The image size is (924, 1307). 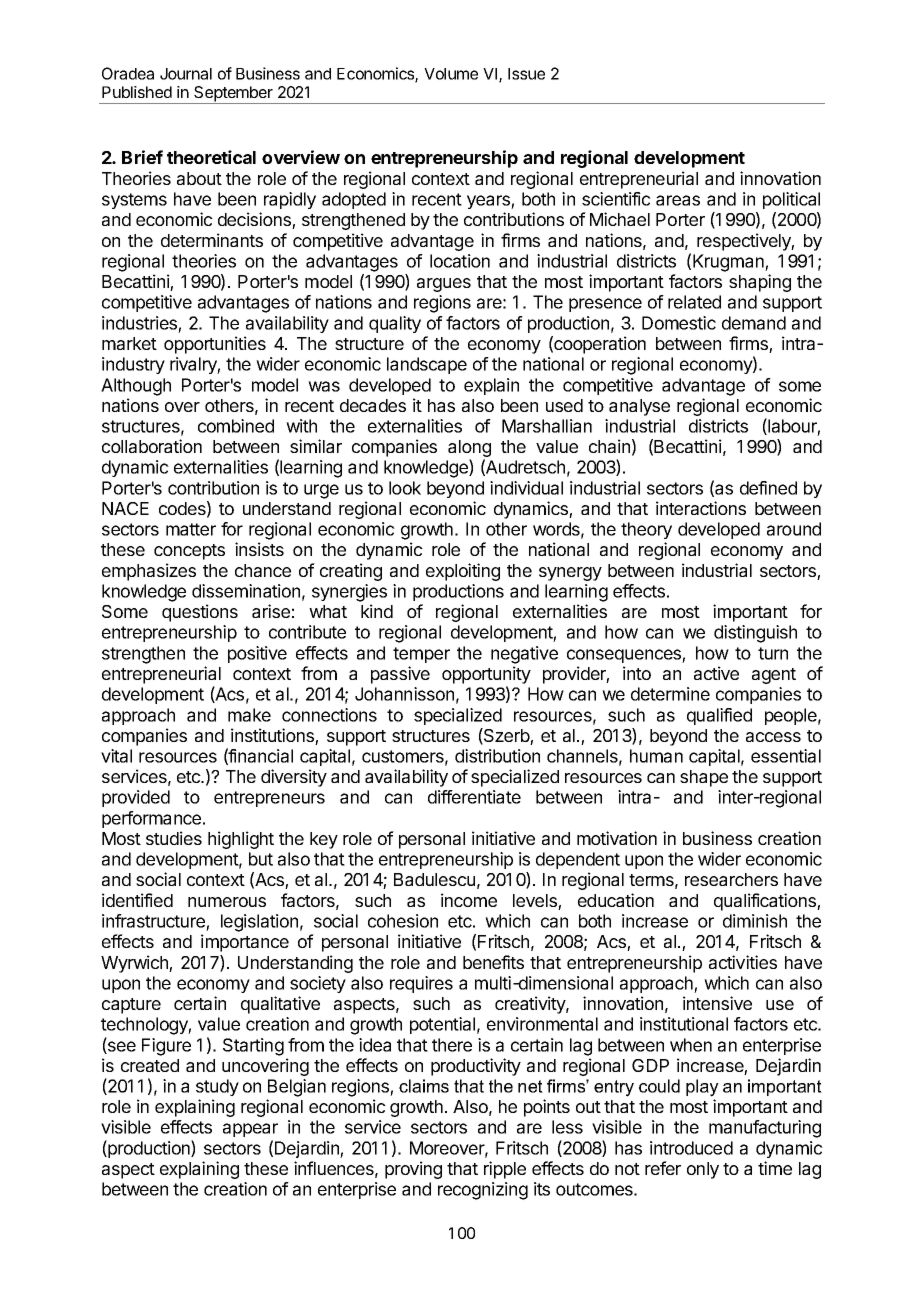 What do you see at coordinates (704, 778) in the screenshot?
I see `shape` at bounding box center [704, 778].
